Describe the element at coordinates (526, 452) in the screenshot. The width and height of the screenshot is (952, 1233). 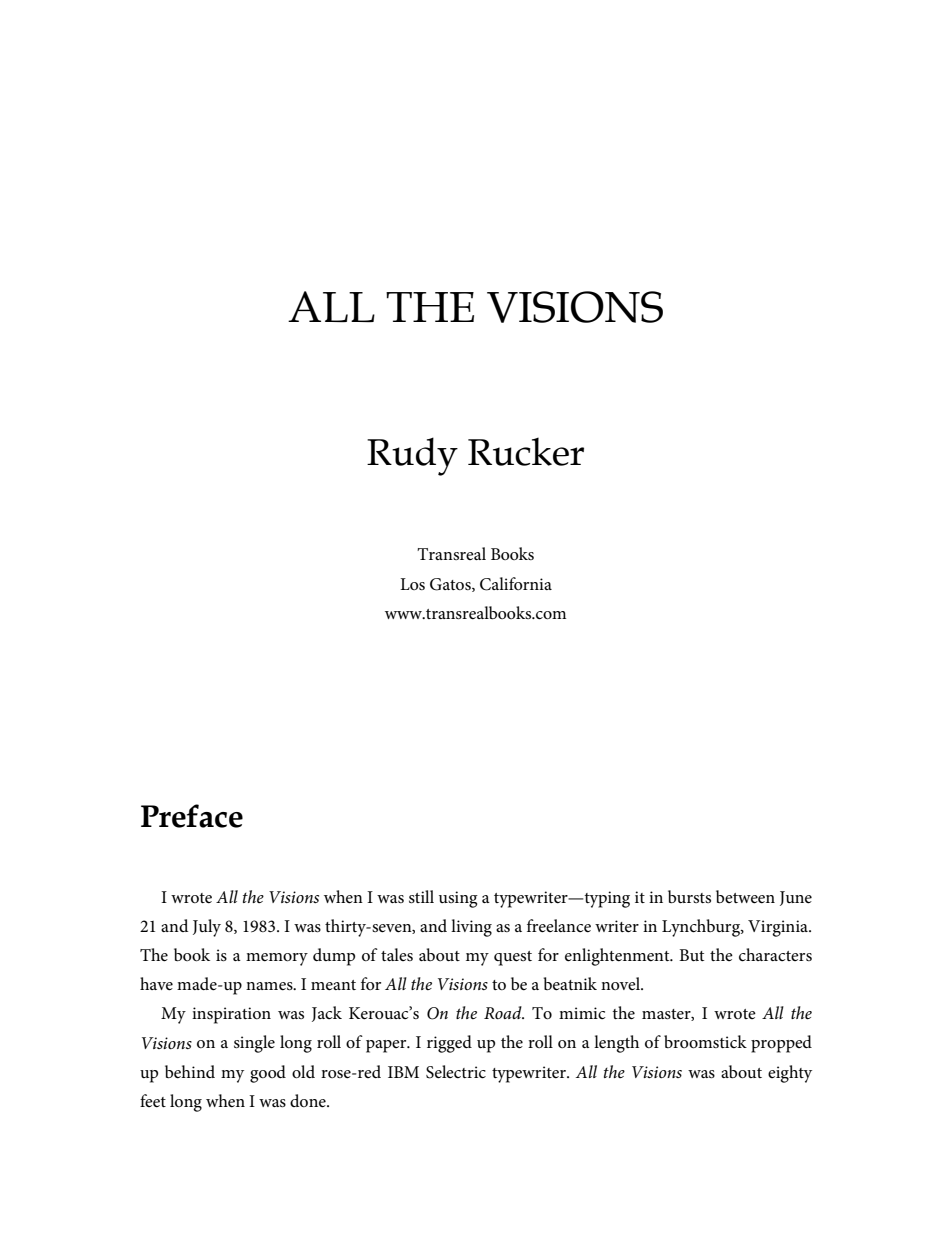
I see `Rucker` at that location.
